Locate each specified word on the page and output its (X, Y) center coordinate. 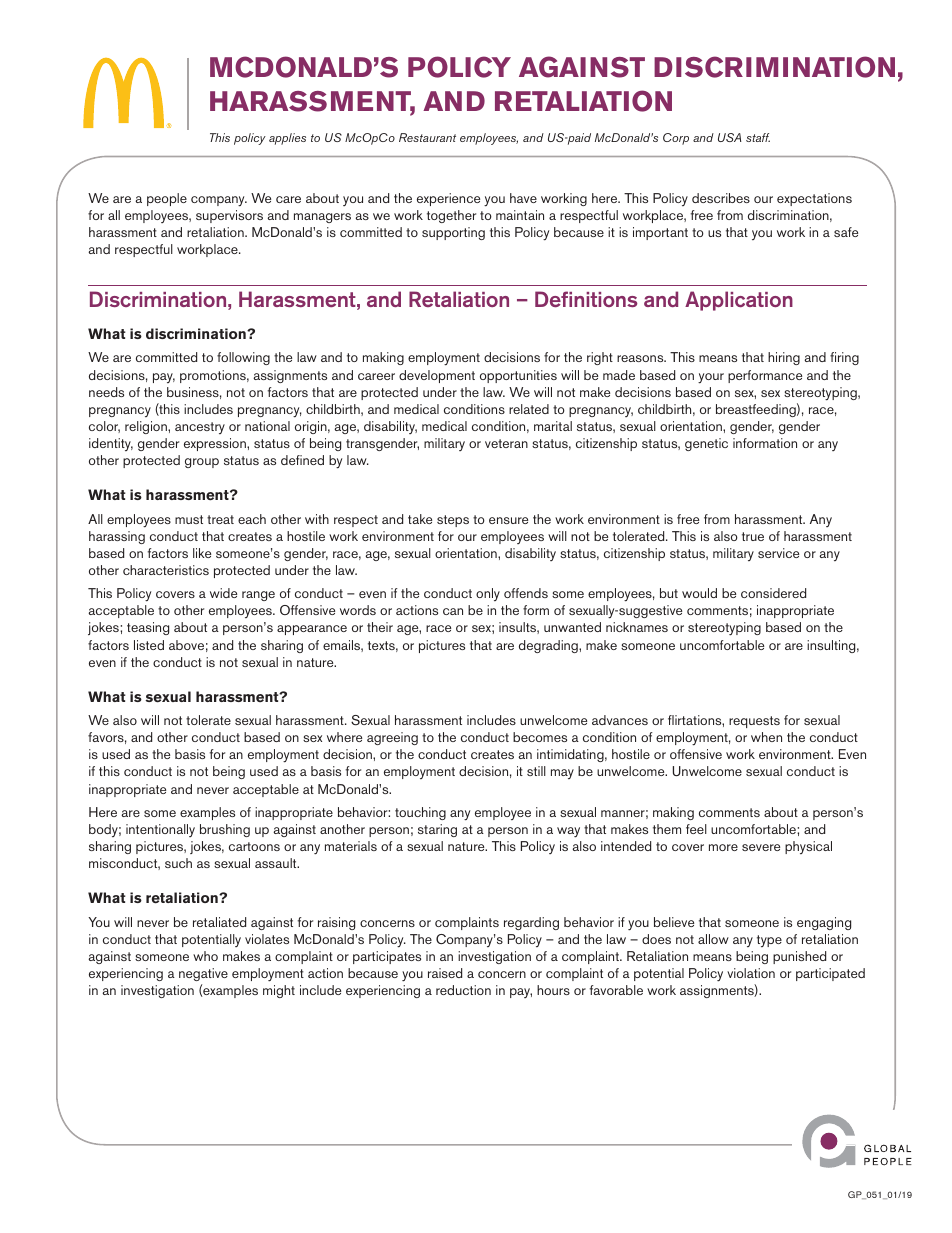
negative (203, 974)
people (167, 199)
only (488, 594)
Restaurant (427, 137)
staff (758, 137)
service (778, 553)
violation (751, 973)
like (202, 553)
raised (445, 973)
